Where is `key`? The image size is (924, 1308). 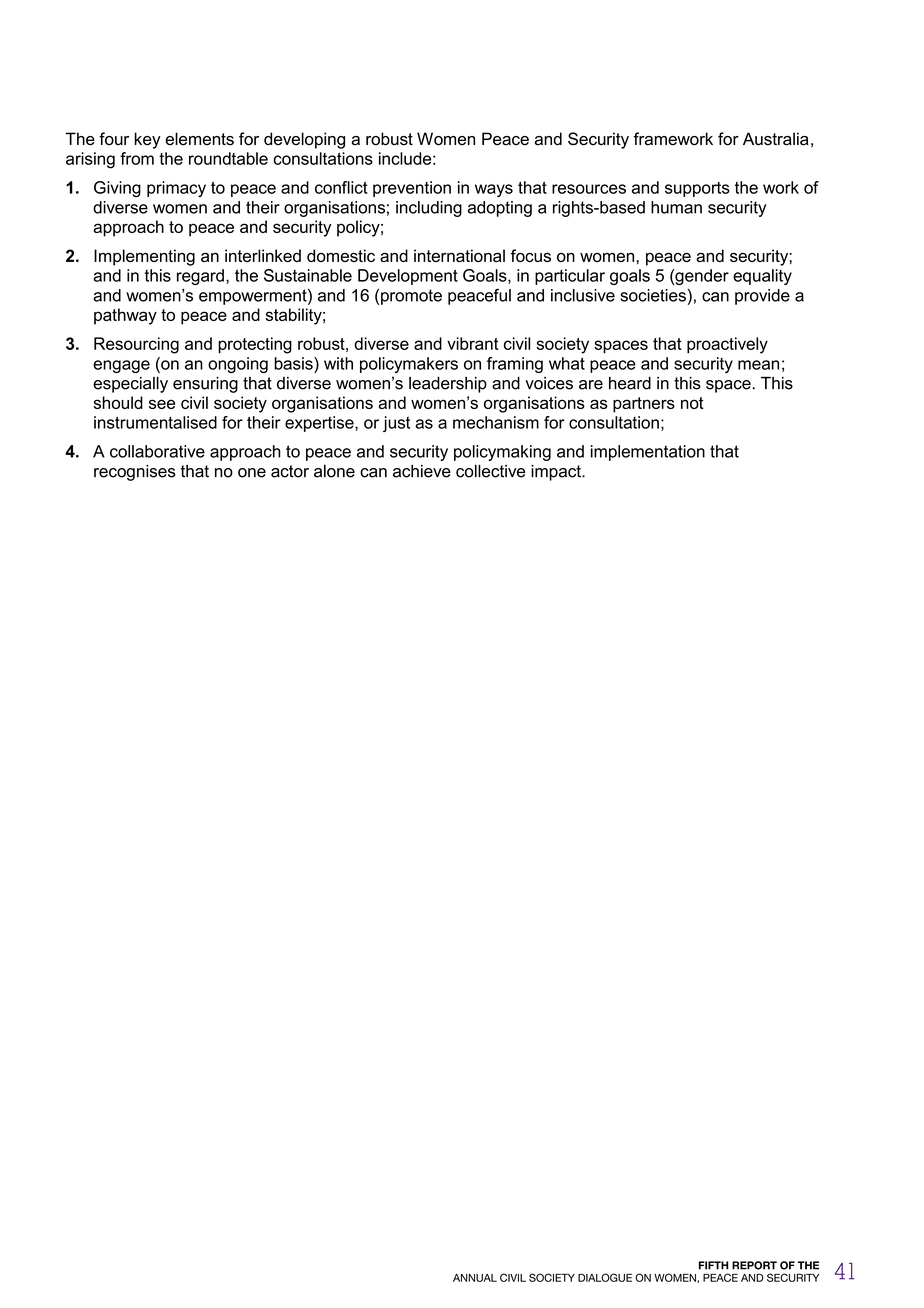
key is located at coordinates (147, 140).
